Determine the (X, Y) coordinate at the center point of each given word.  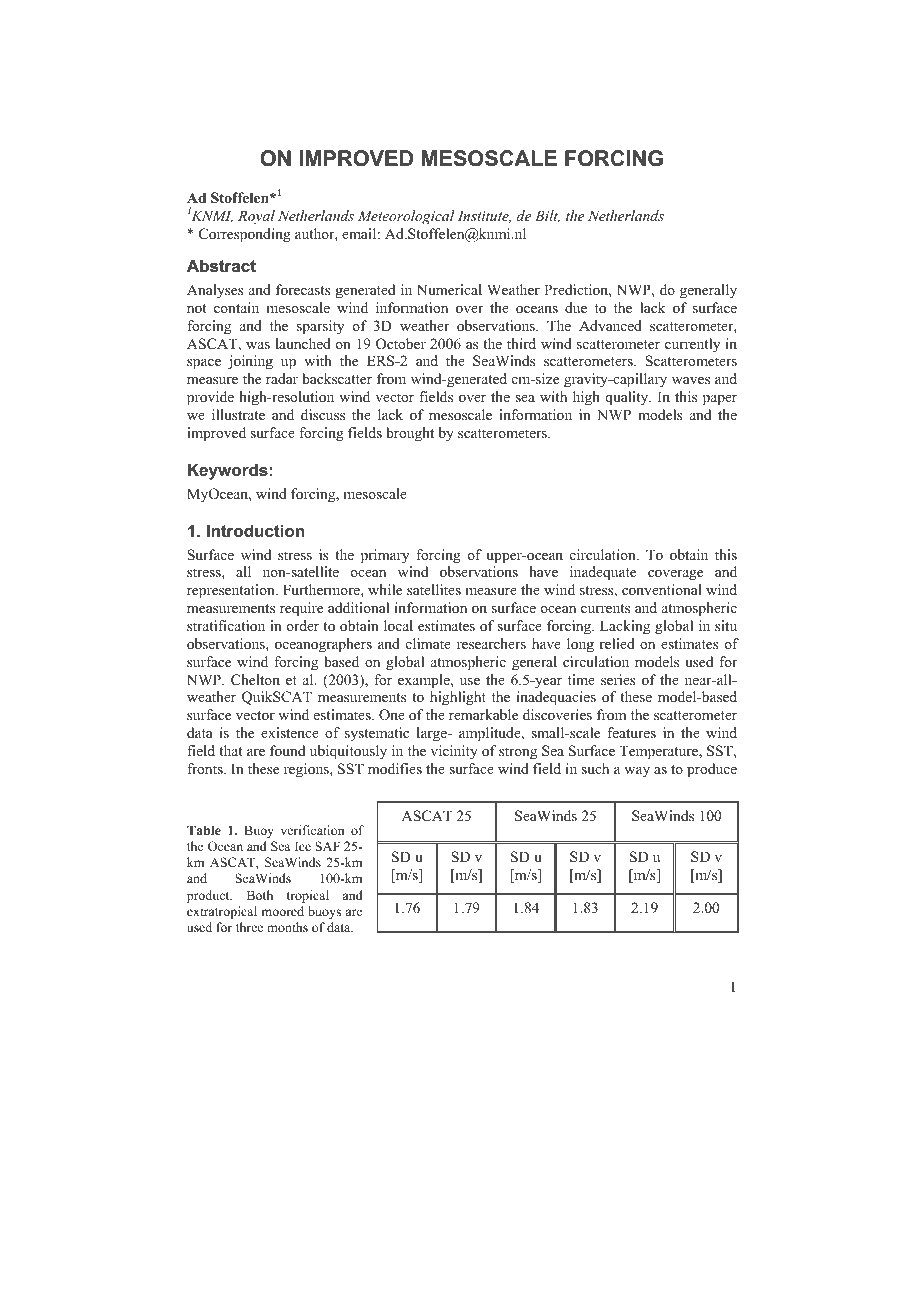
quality (628, 398)
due (576, 307)
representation (232, 591)
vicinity (454, 752)
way (637, 772)
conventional (662, 589)
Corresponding (245, 235)
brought (410, 434)
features (631, 732)
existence (290, 732)
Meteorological (406, 217)
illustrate (238, 414)
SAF (327, 846)
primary (385, 556)
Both (260, 895)
